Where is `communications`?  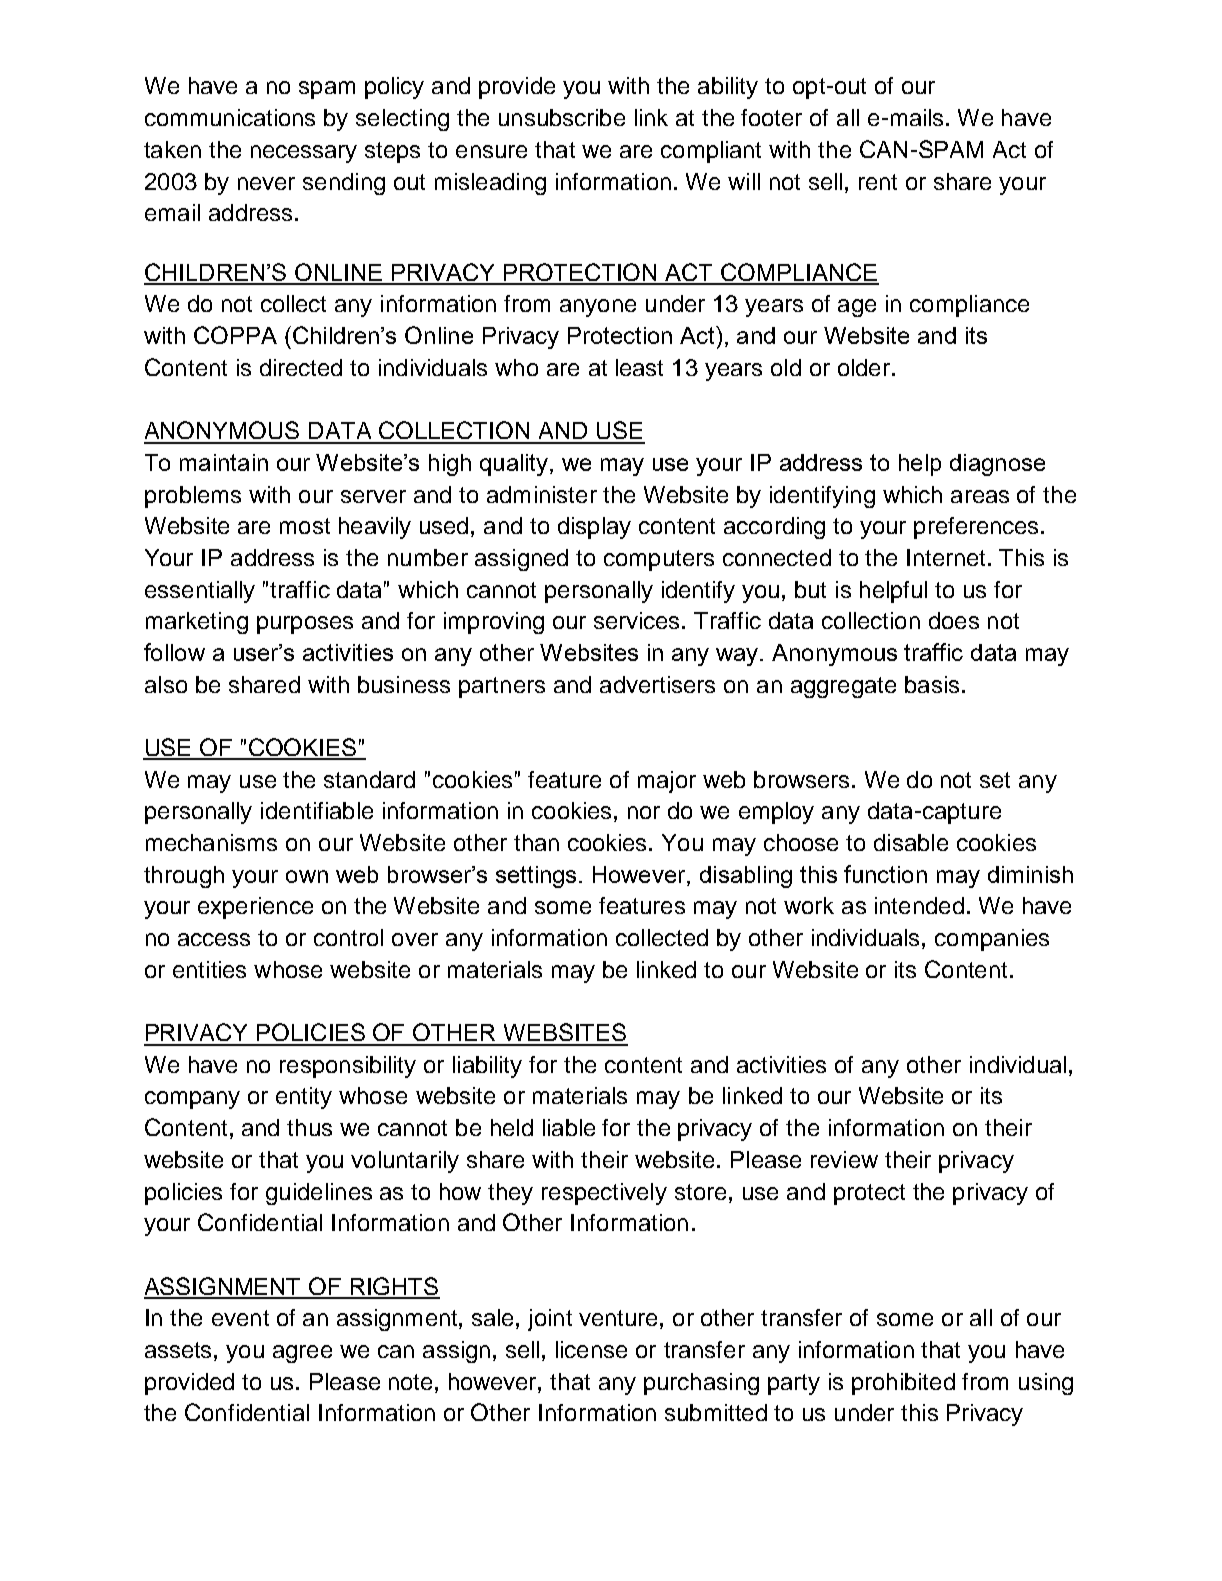 communications is located at coordinates (230, 117).
